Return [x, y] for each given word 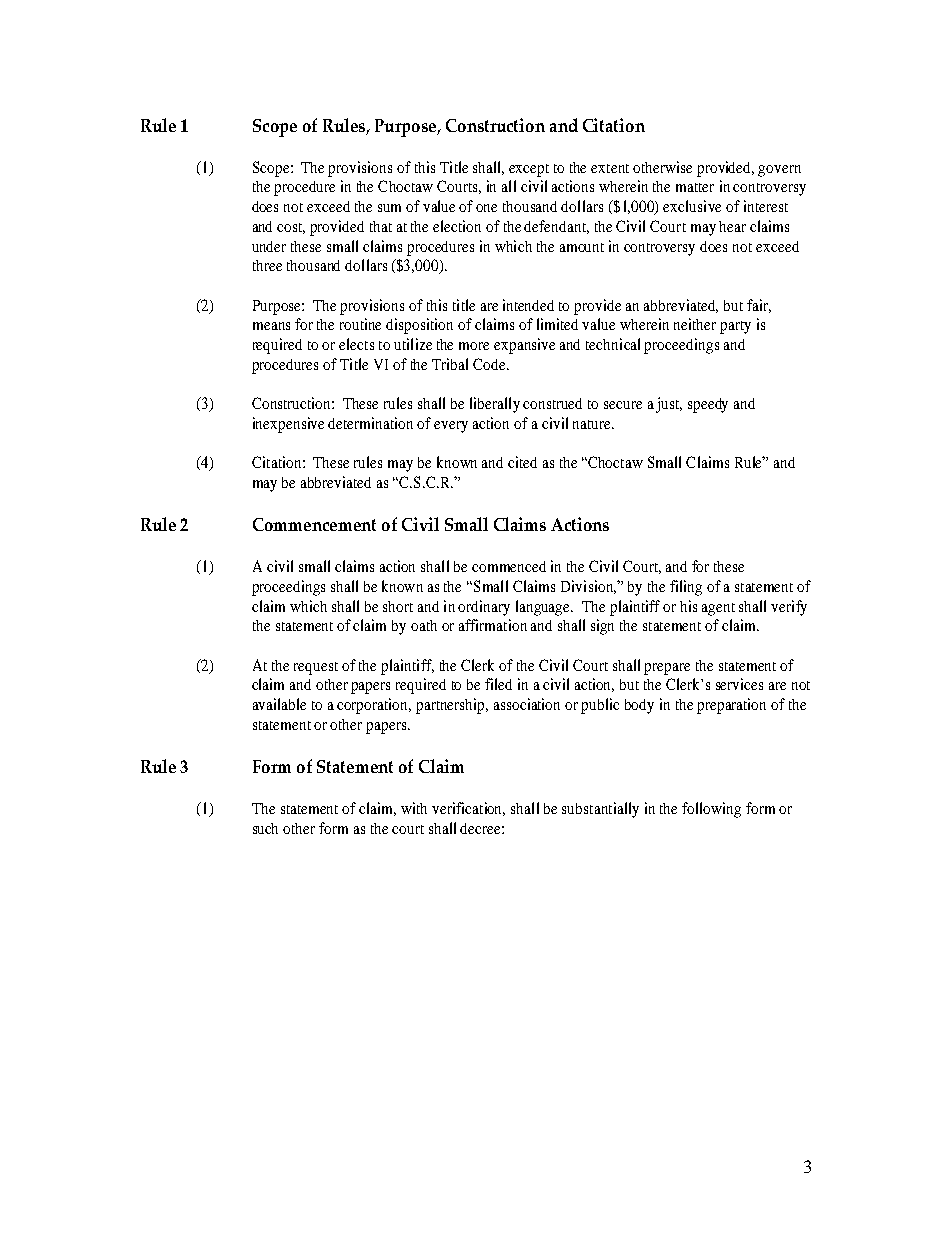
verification [468, 809]
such [265, 828]
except [529, 170]
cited [522, 462]
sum [389, 208]
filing [686, 588]
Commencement [314, 524]
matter [695, 187]
